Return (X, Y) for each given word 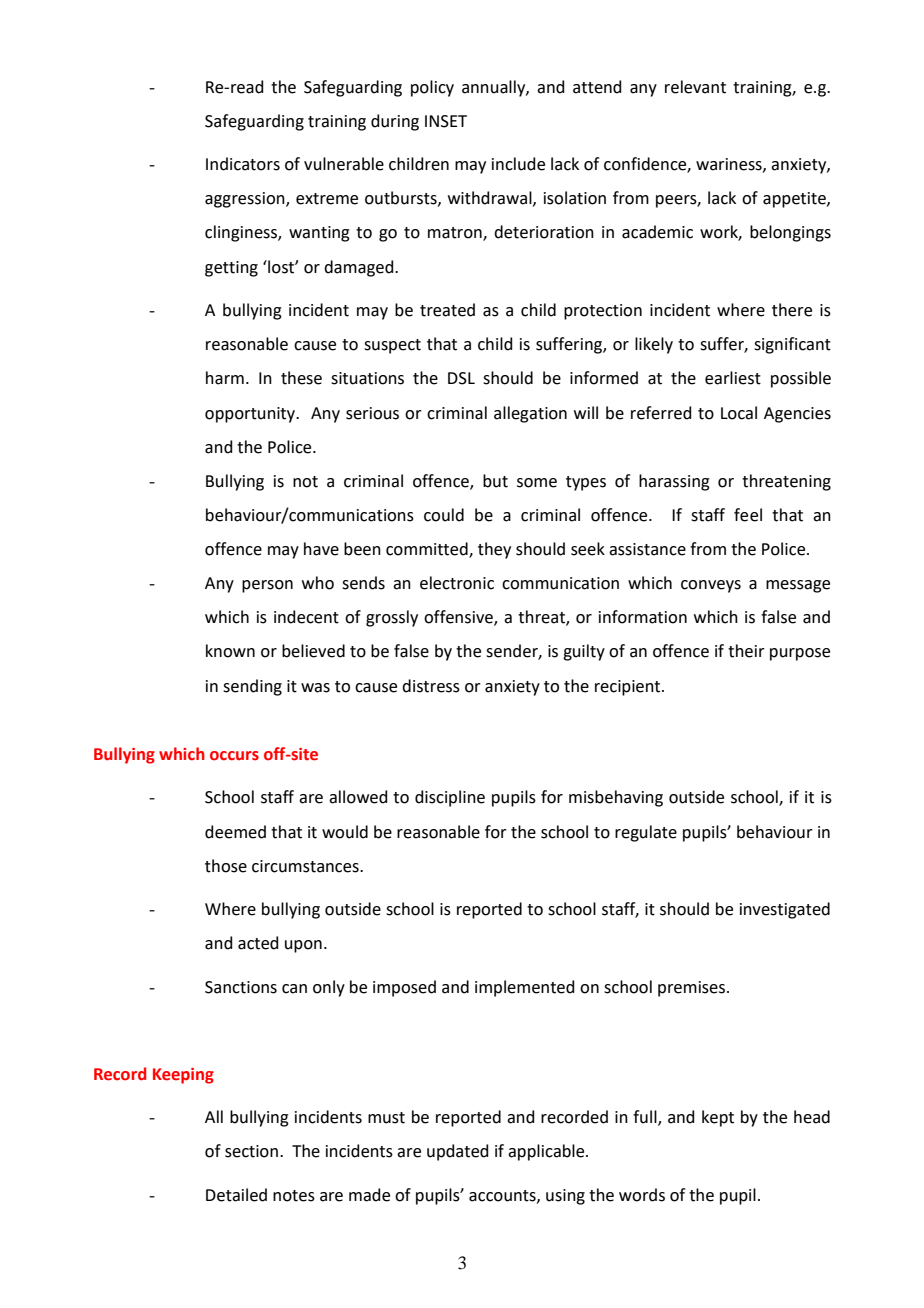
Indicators (243, 164)
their (746, 651)
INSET (446, 121)
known (230, 651)
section (251, 1151)
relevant (695, 87)
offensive (459, 618)
